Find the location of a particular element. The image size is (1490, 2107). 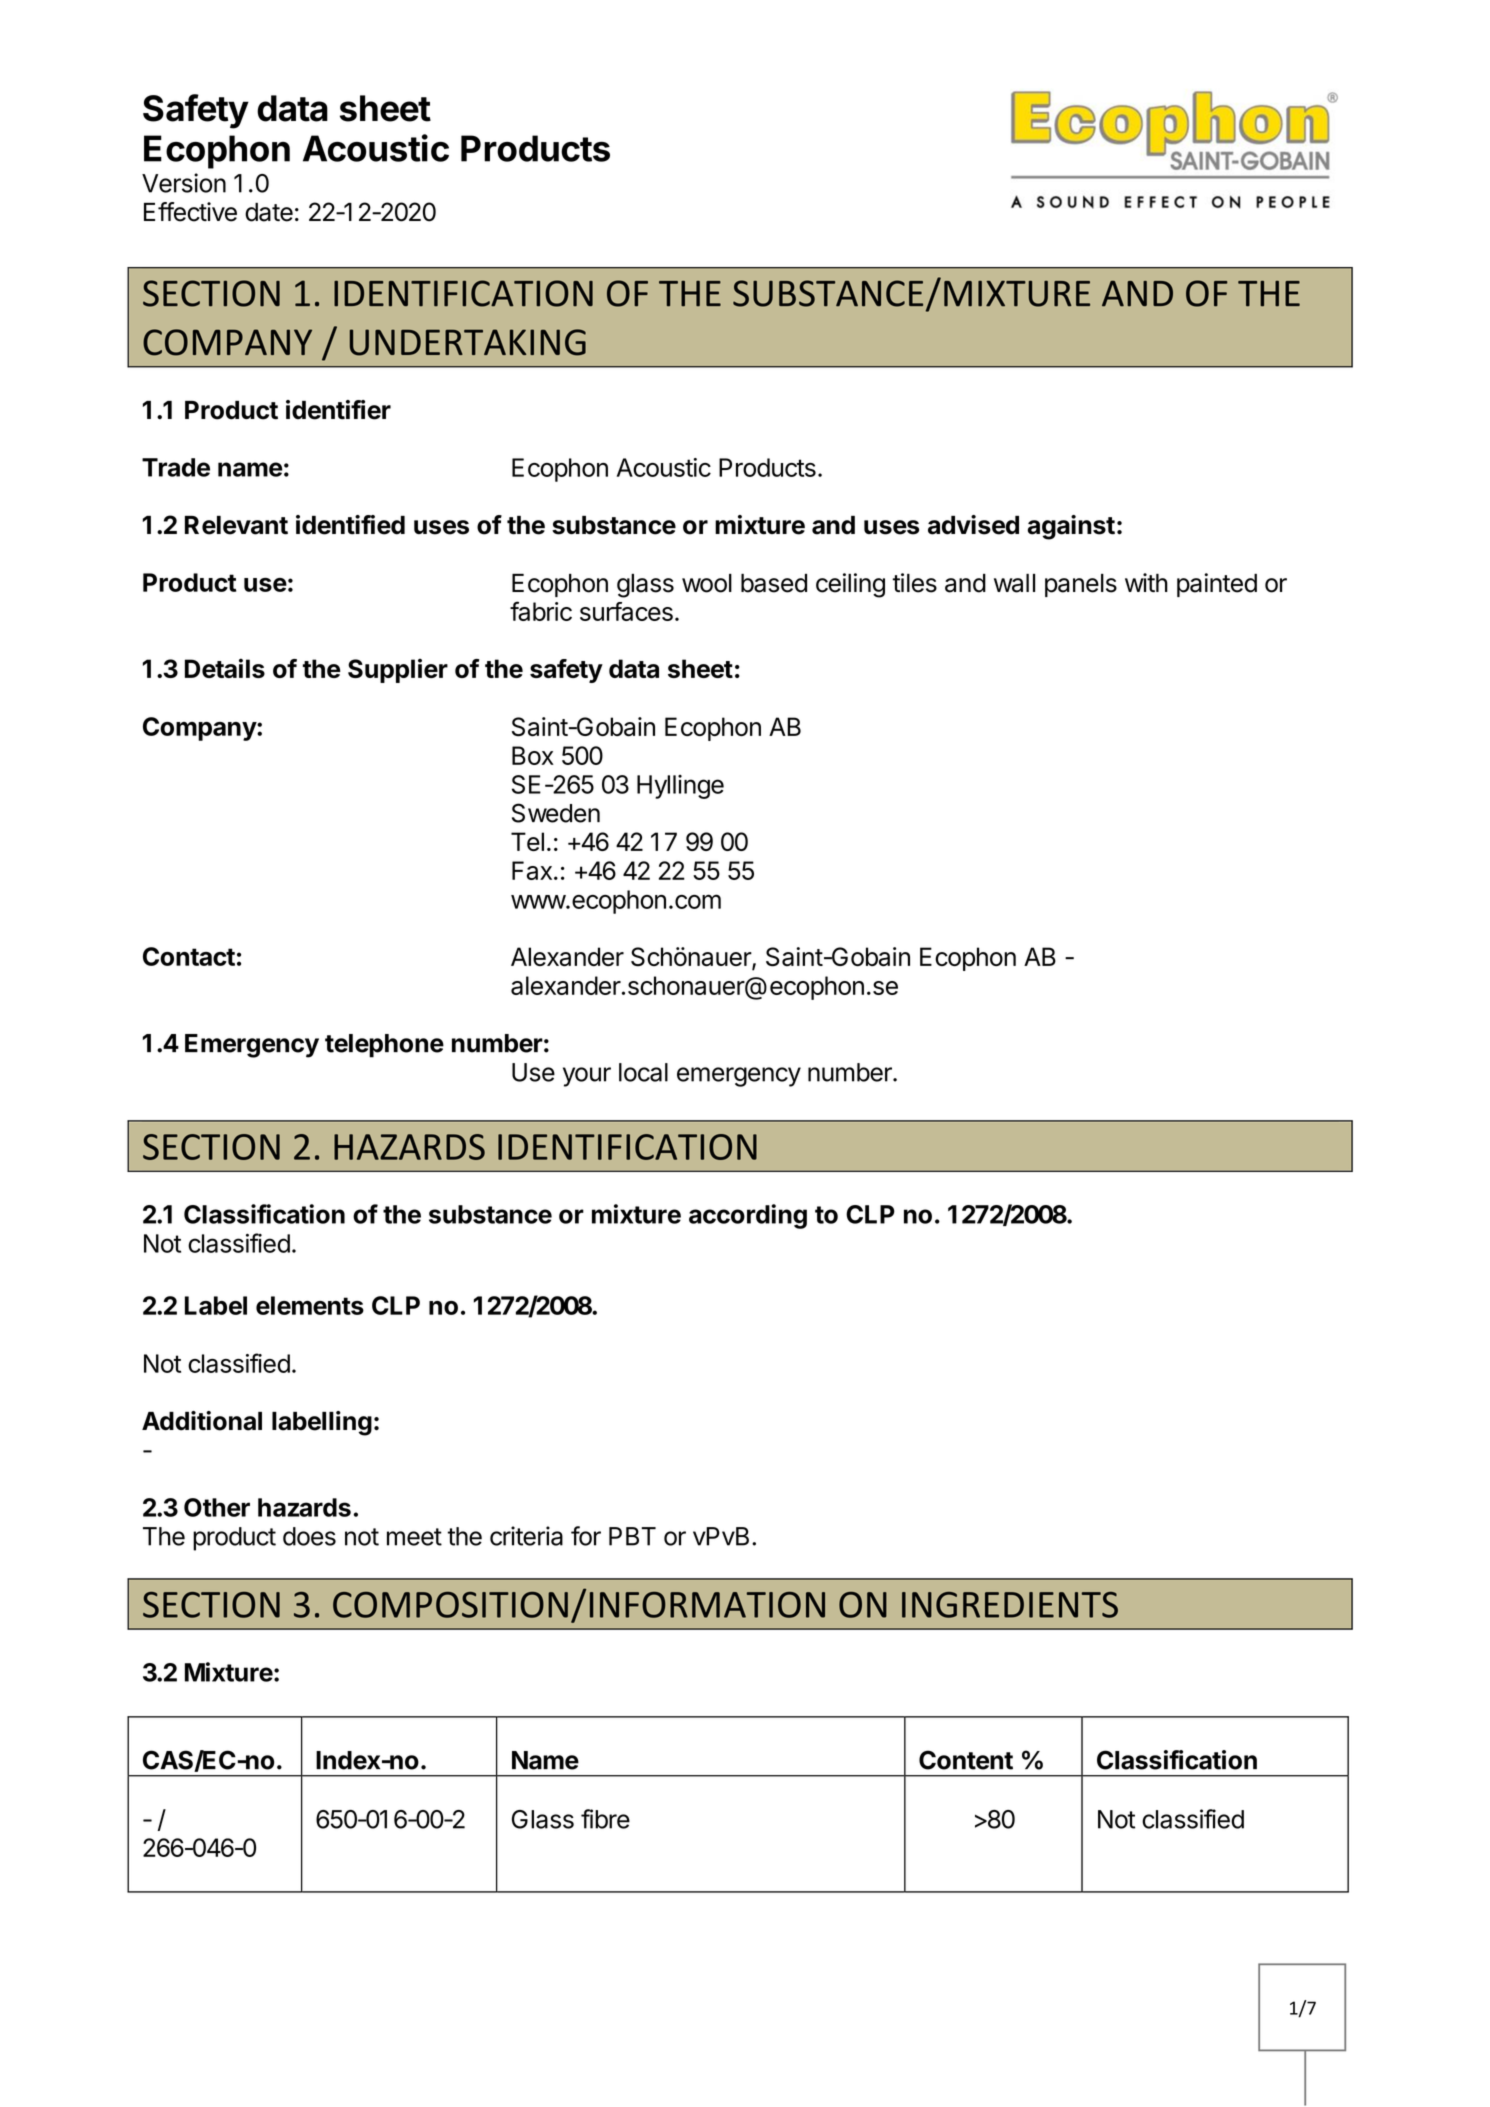

Details is located at coordinates (225, 668).
